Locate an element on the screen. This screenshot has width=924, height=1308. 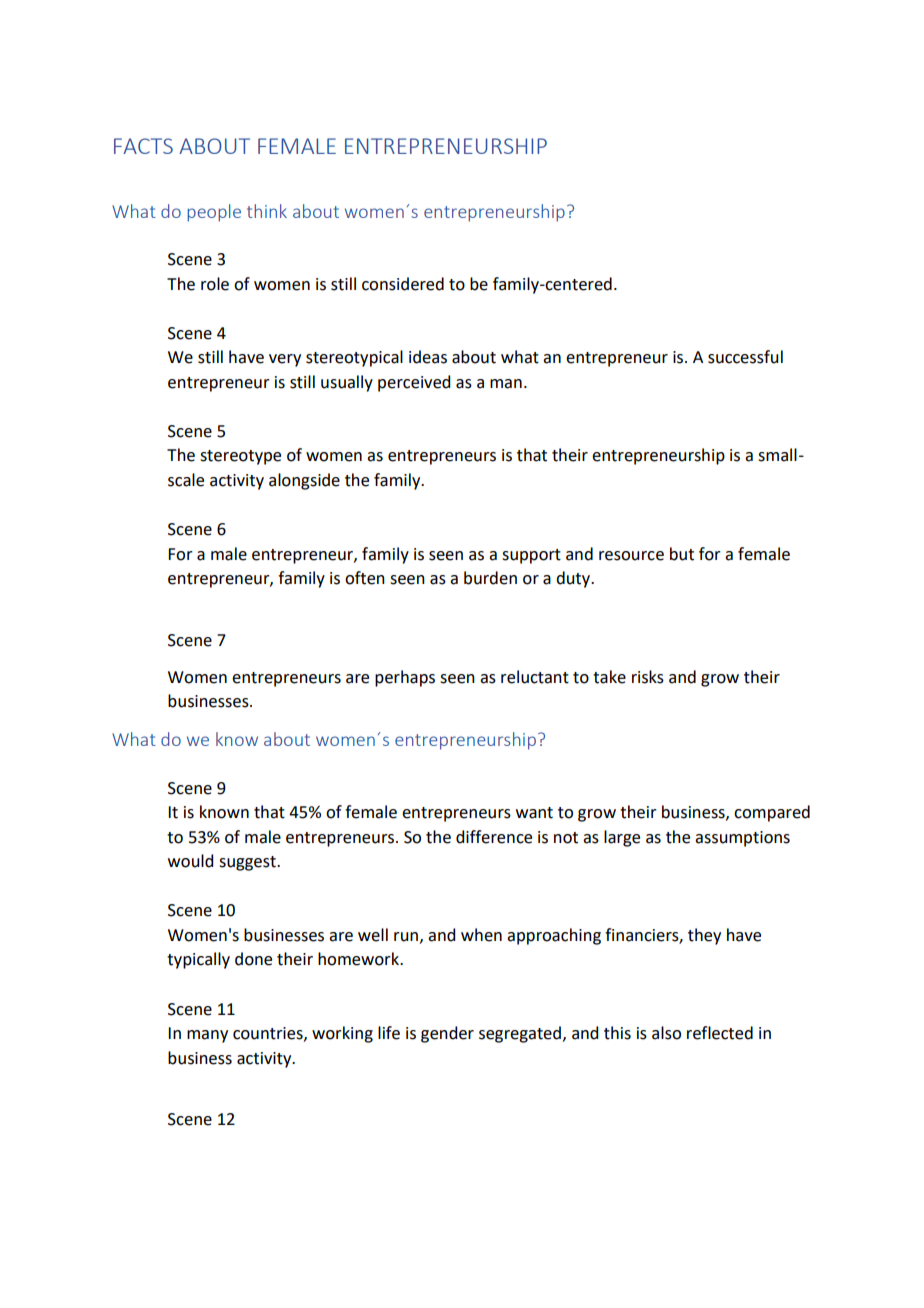
often is located at coordinates (365, 578).
